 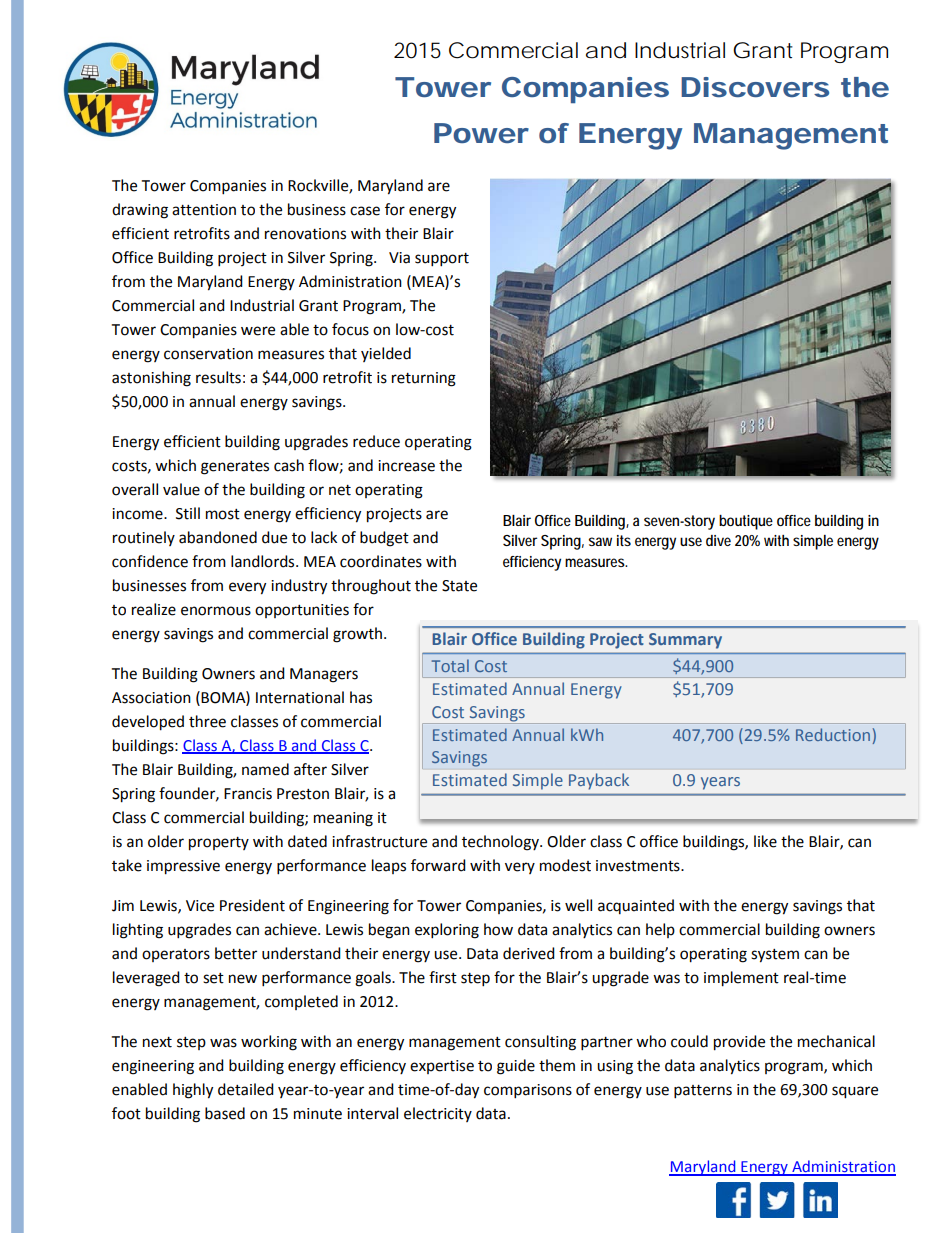 What do you see at coordinates (193, 1091) in the screenshot?
I see `highly` at bounding box center [193, 1091].
